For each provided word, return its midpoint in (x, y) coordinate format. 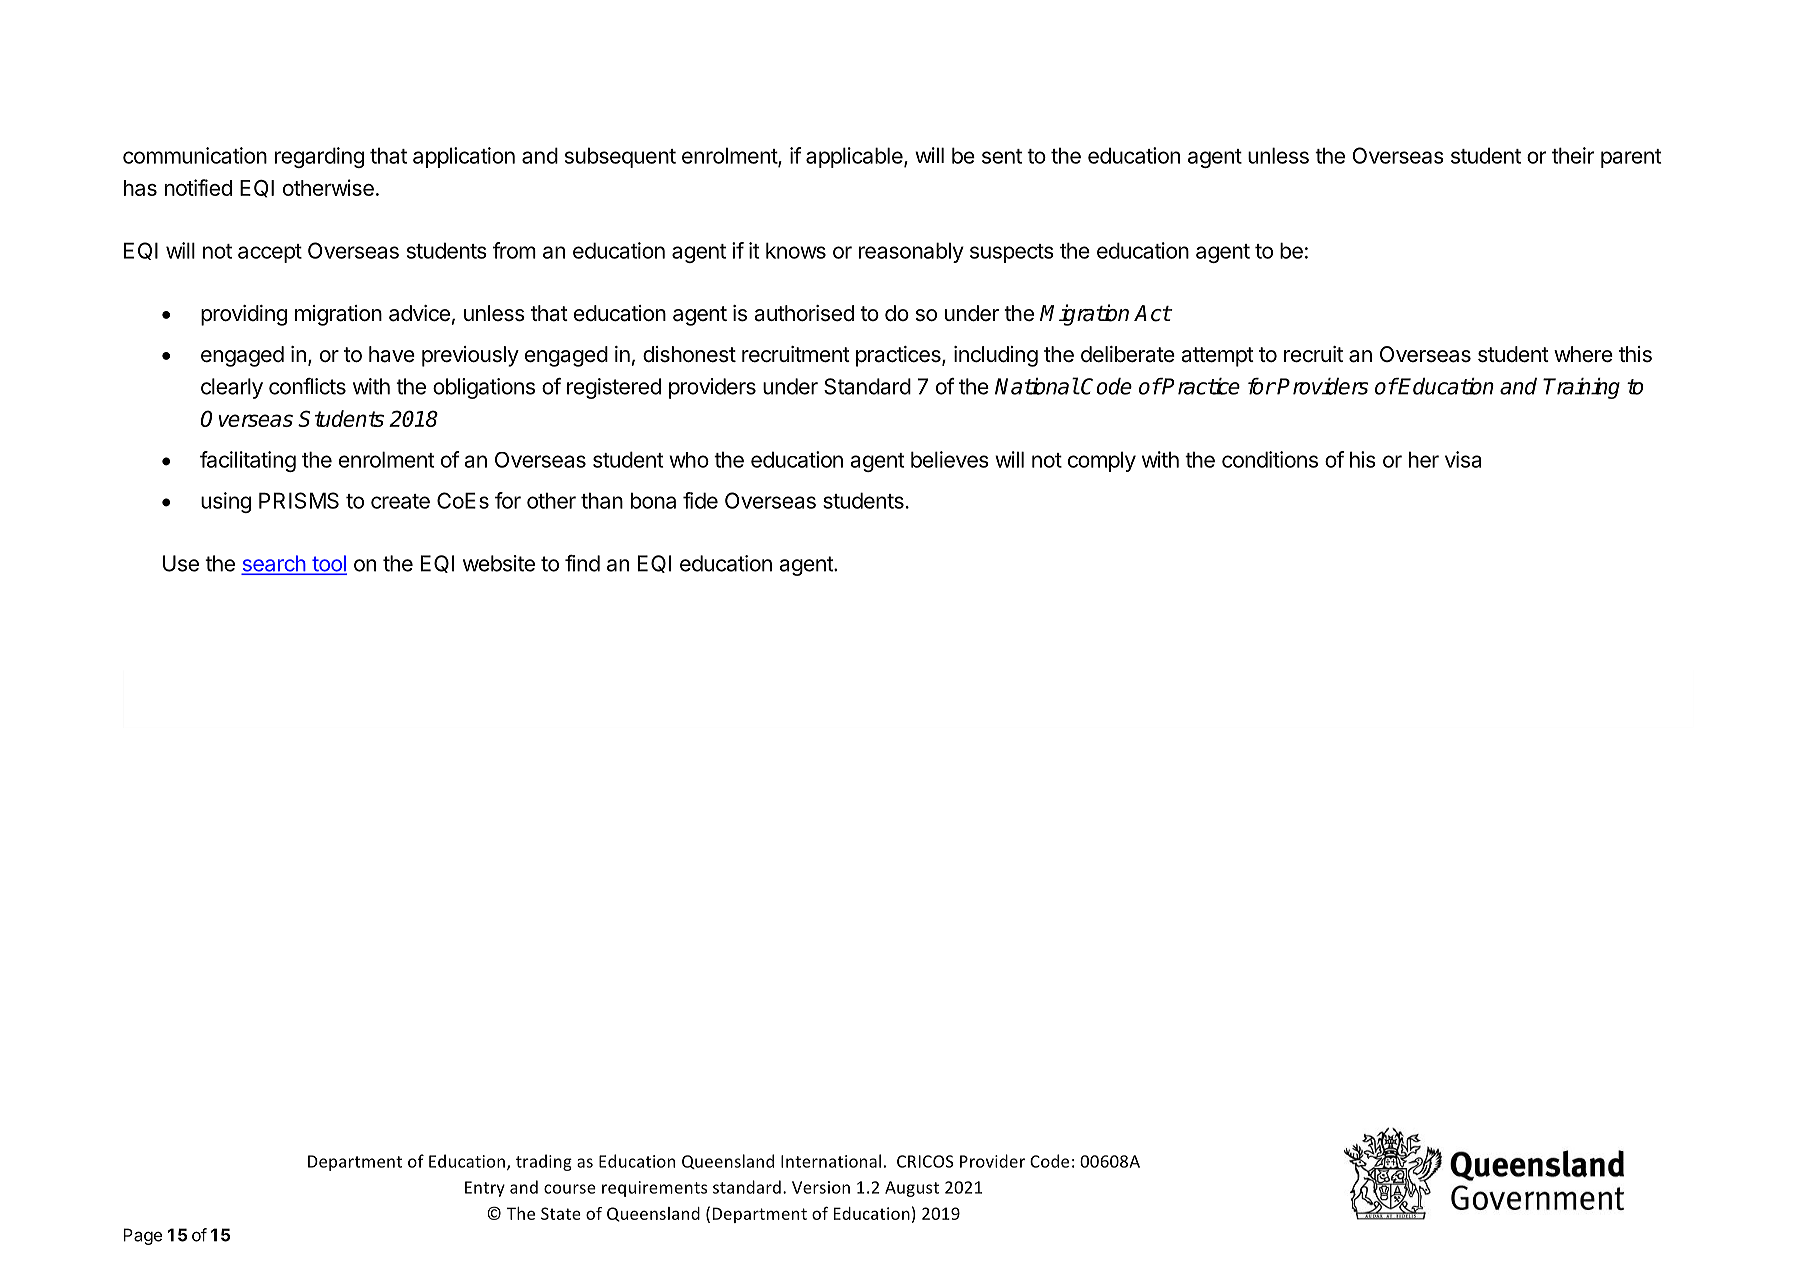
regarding (319, 157)
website (499, 563)
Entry (485, 1189)
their (1573, 155)
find (582, 563)
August (912, 1189)
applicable (855, 157)
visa (1463, 459)
